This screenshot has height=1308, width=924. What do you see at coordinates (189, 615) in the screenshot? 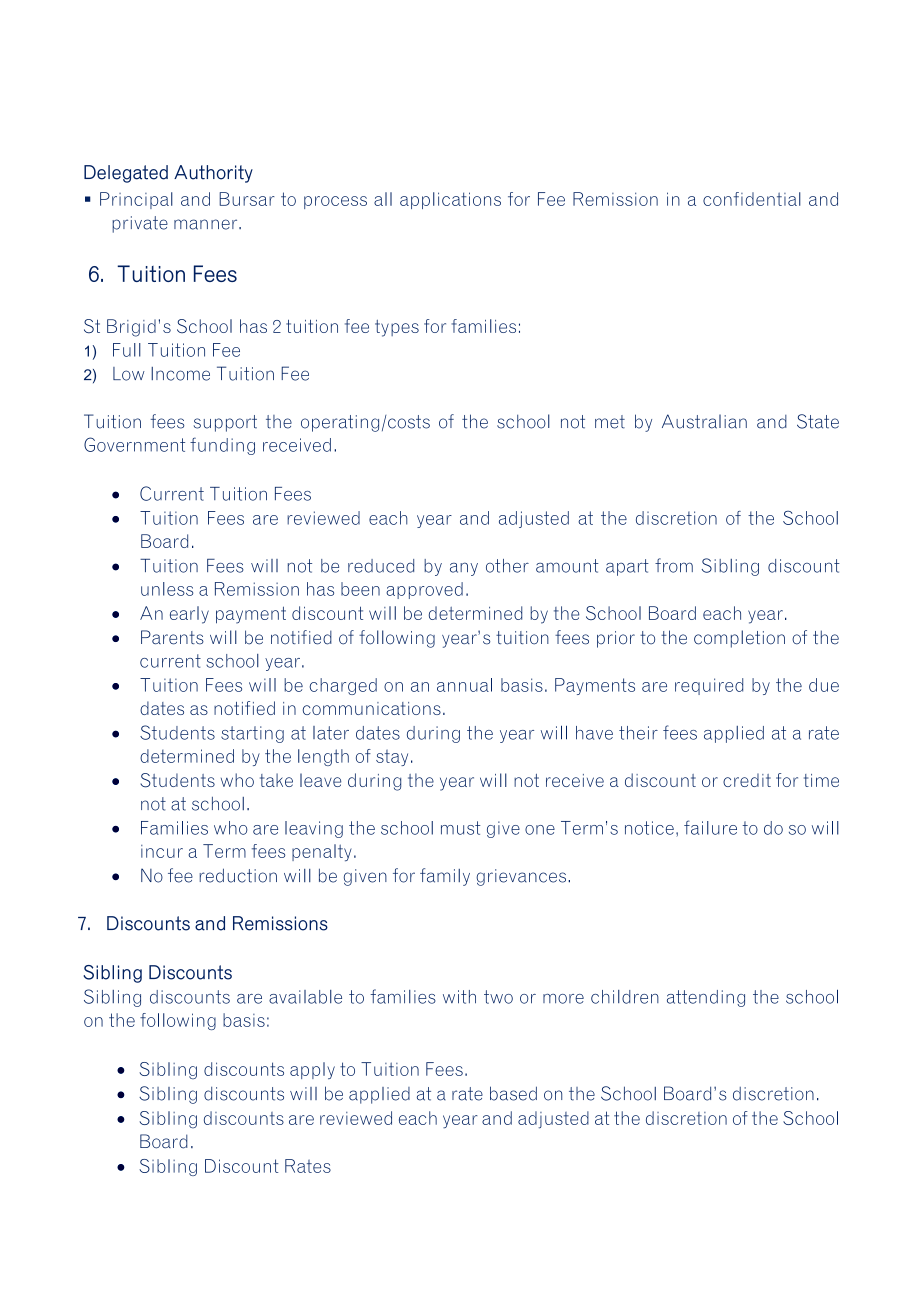
I see `early` at bounding box center [189, 615].
